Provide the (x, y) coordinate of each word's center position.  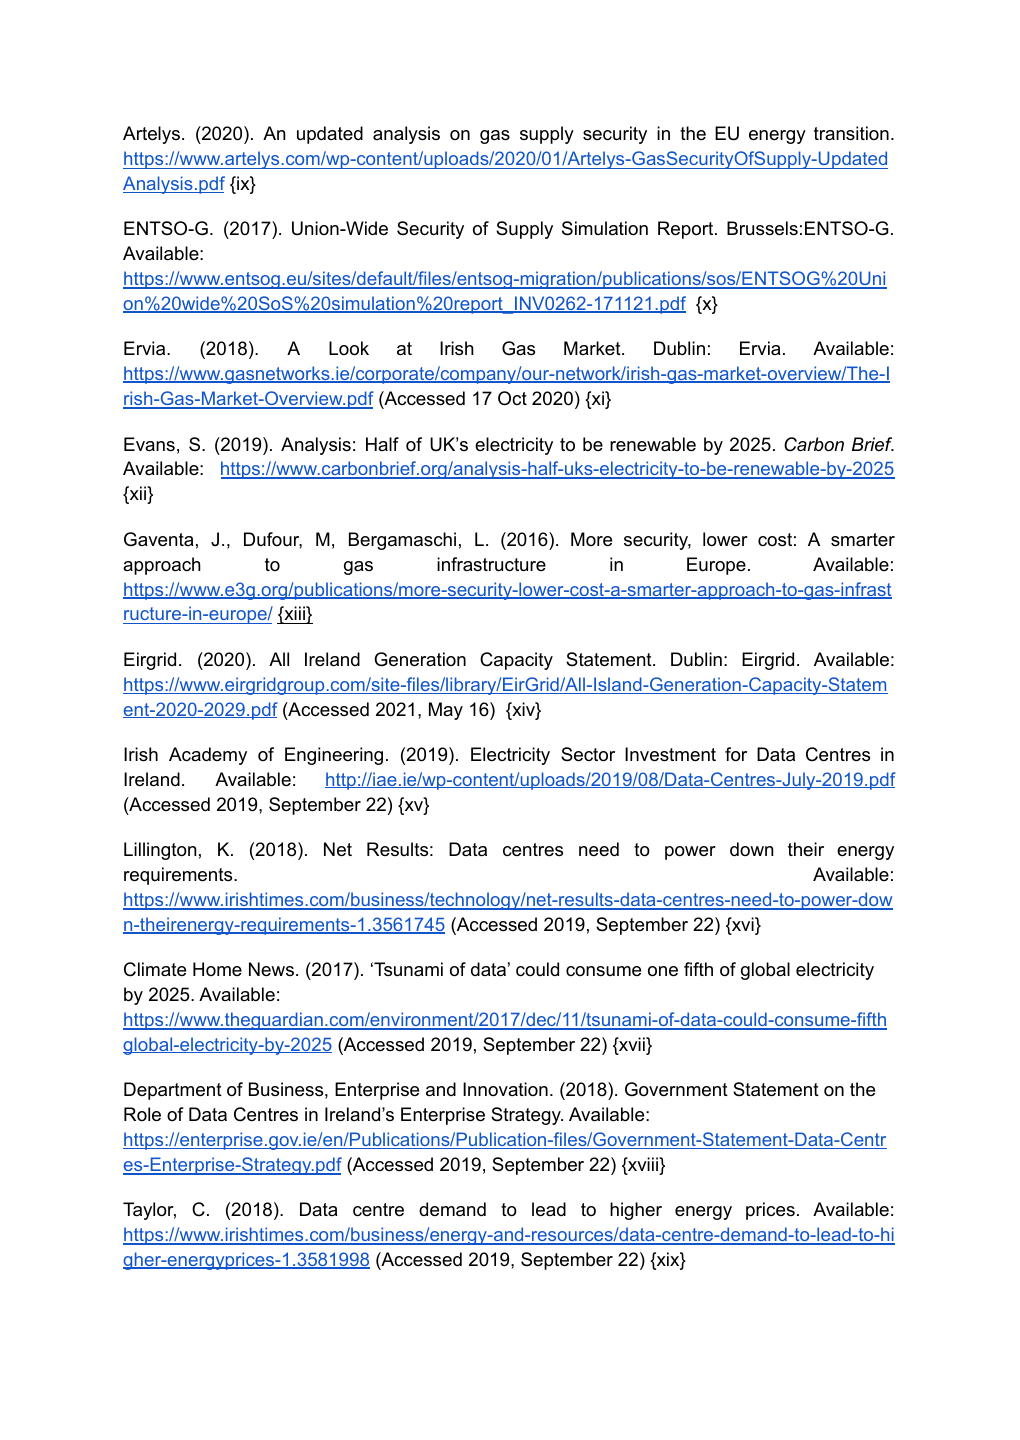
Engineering (334, 756)
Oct (512, 398)
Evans (149, 444)
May (446, 711)
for (736, 754)
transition (851, 133)
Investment (670, 754)
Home (217, 969)
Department (173, 1091)
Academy (208, 756)
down (751, 849)
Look (349, 348)
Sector (588, 754)
